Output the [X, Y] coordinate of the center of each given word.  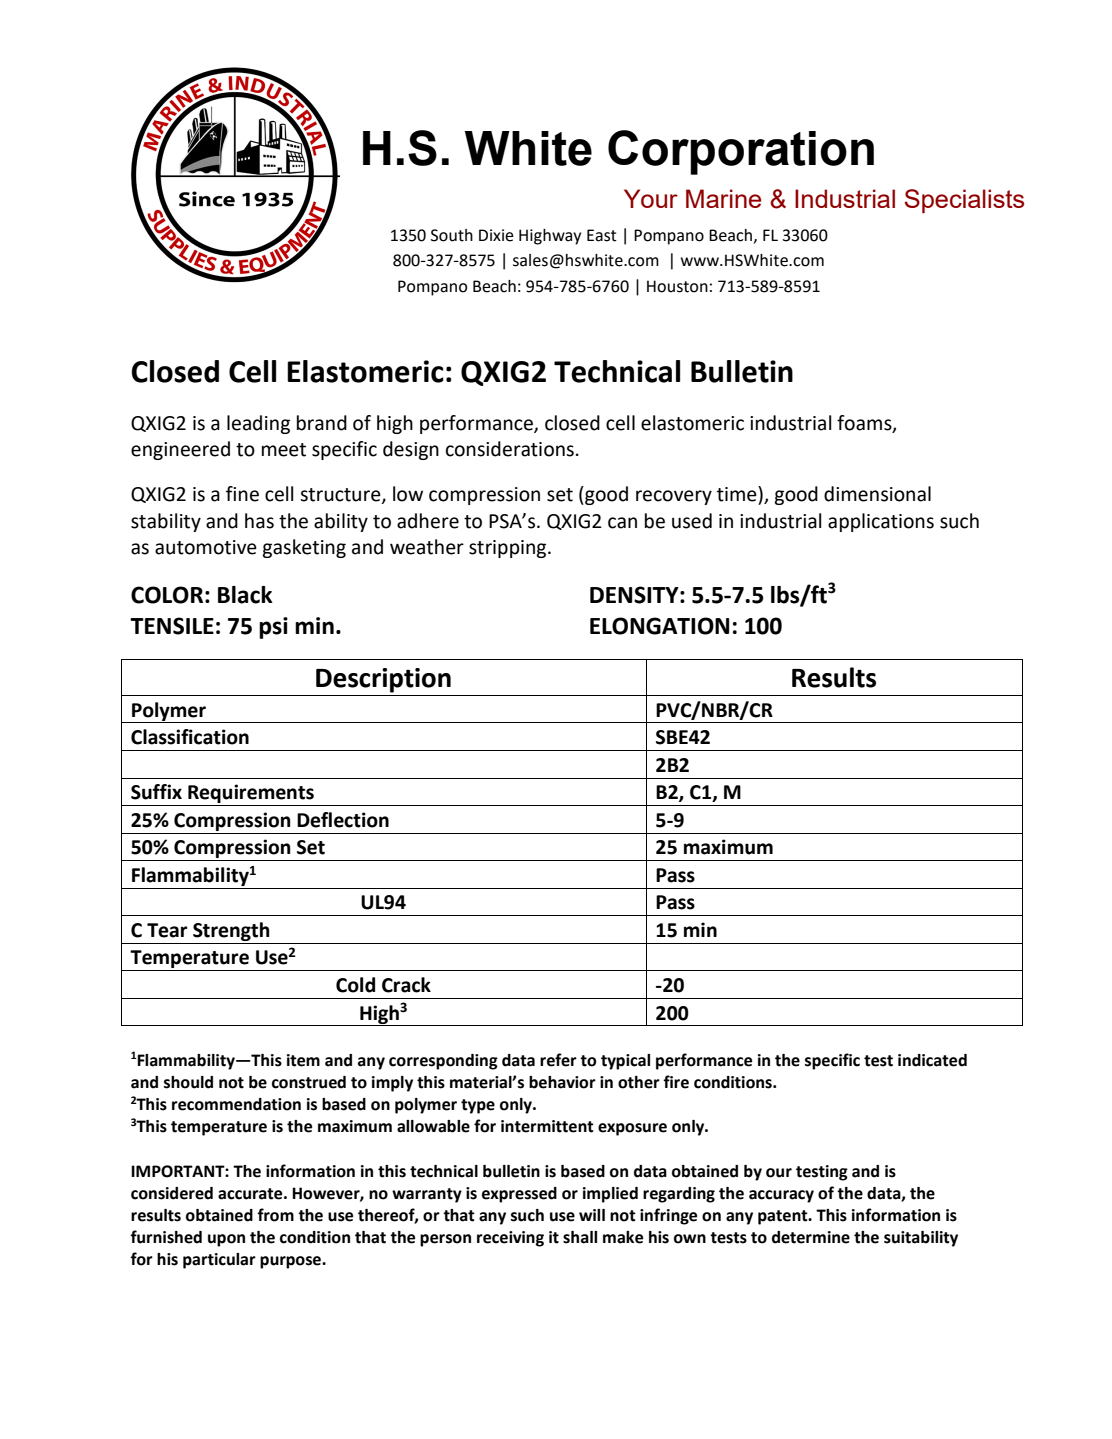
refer [558, 1060]
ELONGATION [659, 626]
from [275, 1215]
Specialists [964, 201]
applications [881, 522]
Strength [231, 931]
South [452, 235]
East [602, 235]
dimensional [877, 494]
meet [284, 450]
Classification [190, 737]
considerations [510, 449]
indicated [932, 1060]
